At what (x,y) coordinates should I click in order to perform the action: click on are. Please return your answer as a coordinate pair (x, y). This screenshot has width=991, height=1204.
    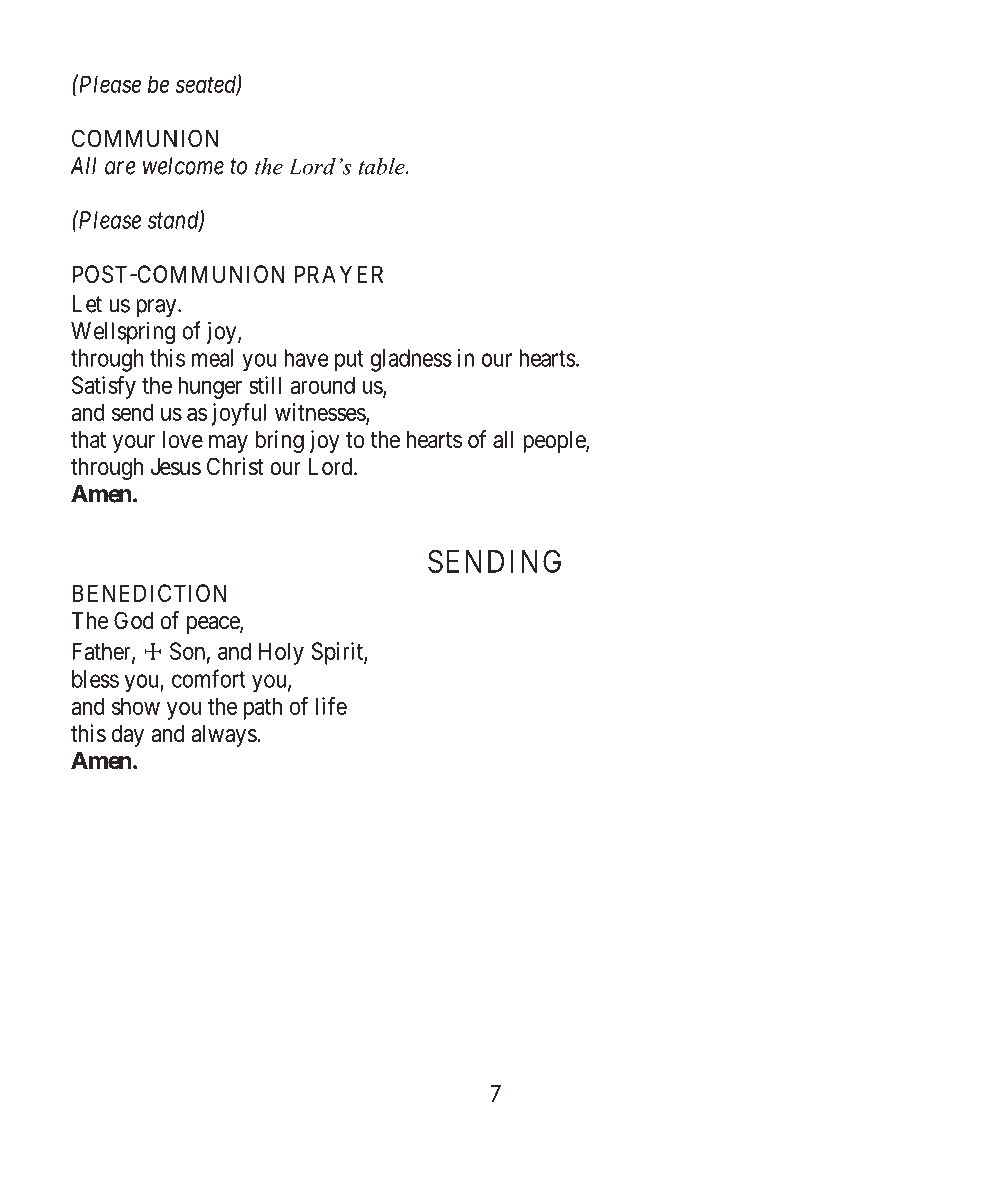
    Looking at the image, I should click on (120, 168).
